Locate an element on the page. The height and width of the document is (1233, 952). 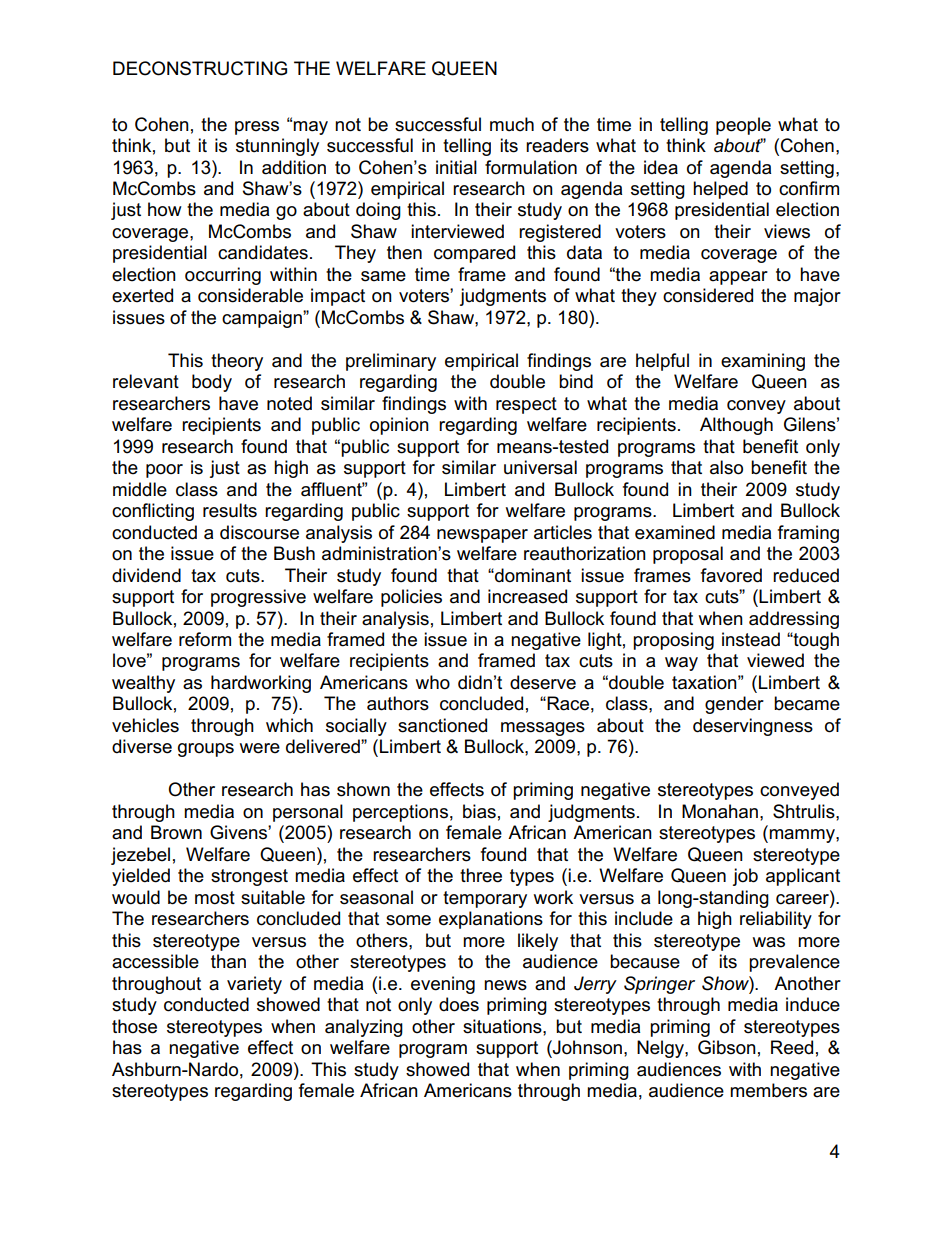
those is located at coordinates (134, 1026).
